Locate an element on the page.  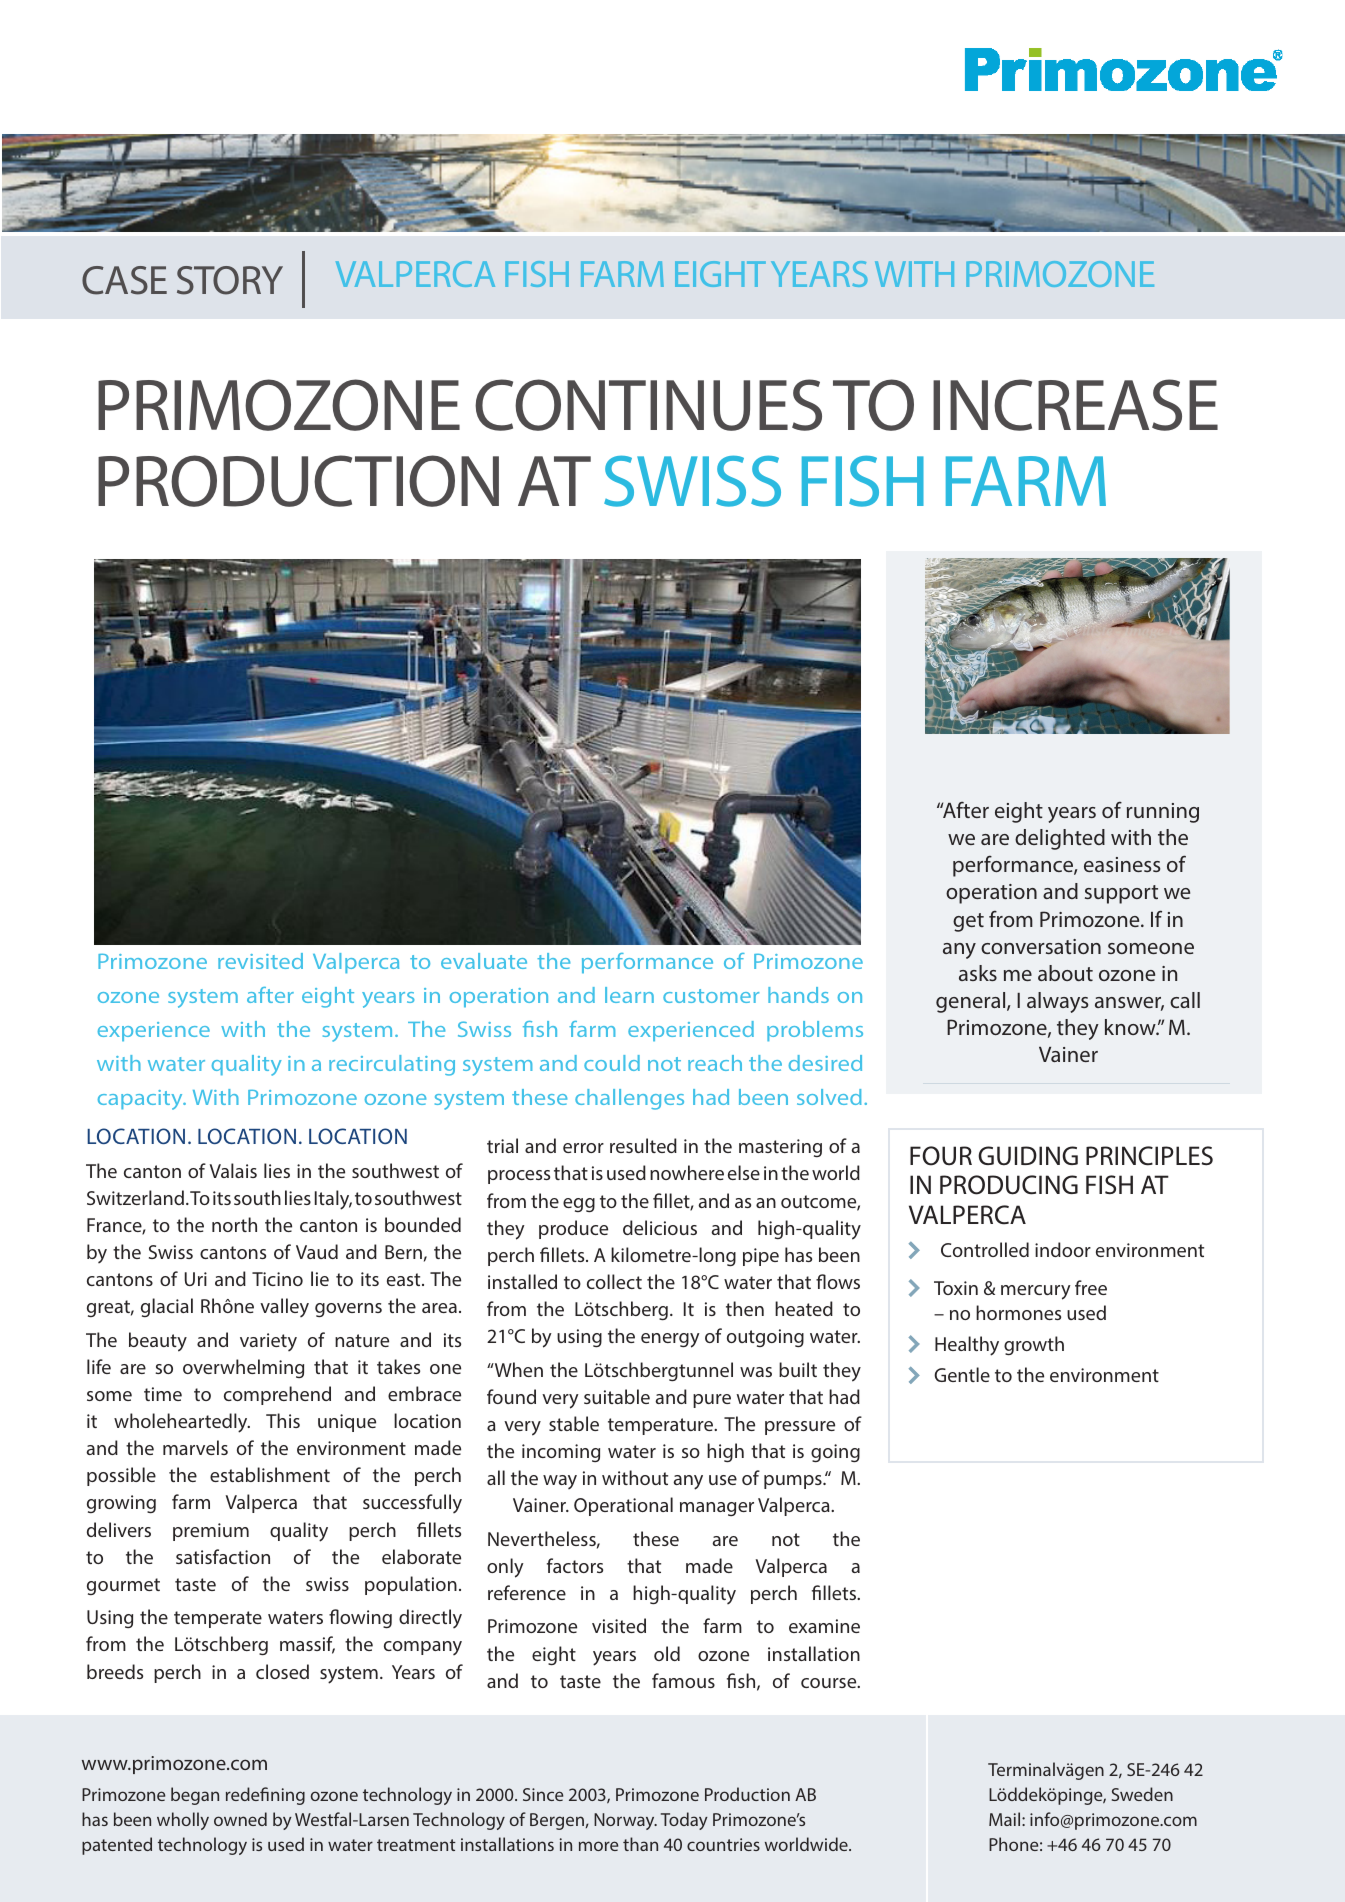
evaluate is located at coordinates (484, 961).
